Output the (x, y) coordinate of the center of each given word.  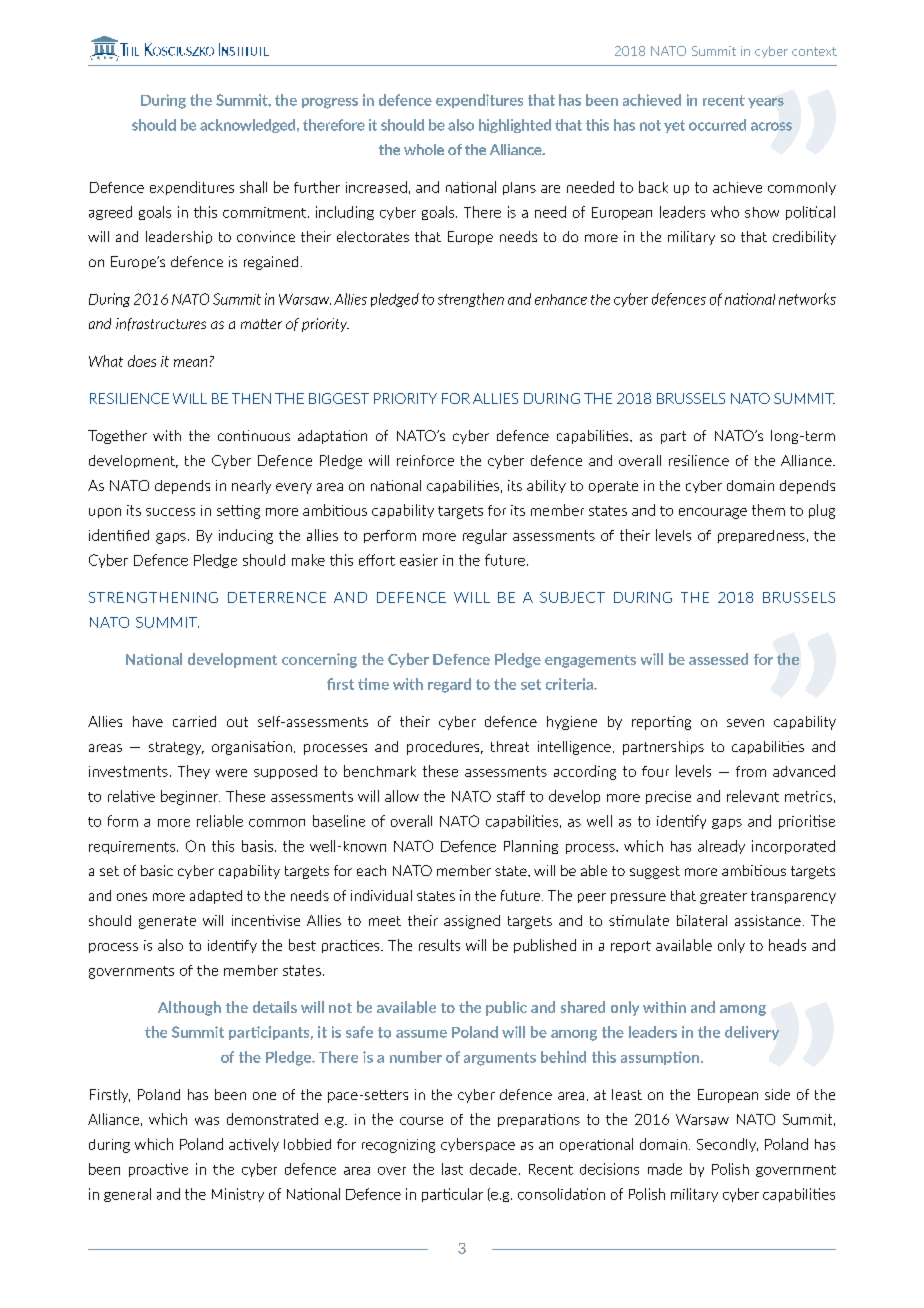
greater (723, 897)
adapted (216, 897)
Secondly (727, 1145)
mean (190, 363)
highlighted (515, 126)
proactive (158, 1170)
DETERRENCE (277, 597)
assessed (718, 659)
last (452, 1169)
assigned (472, 922)
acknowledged (249, 126)
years (766, 103)
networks (807, 299)
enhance (561, 299)
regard (449, 685)
